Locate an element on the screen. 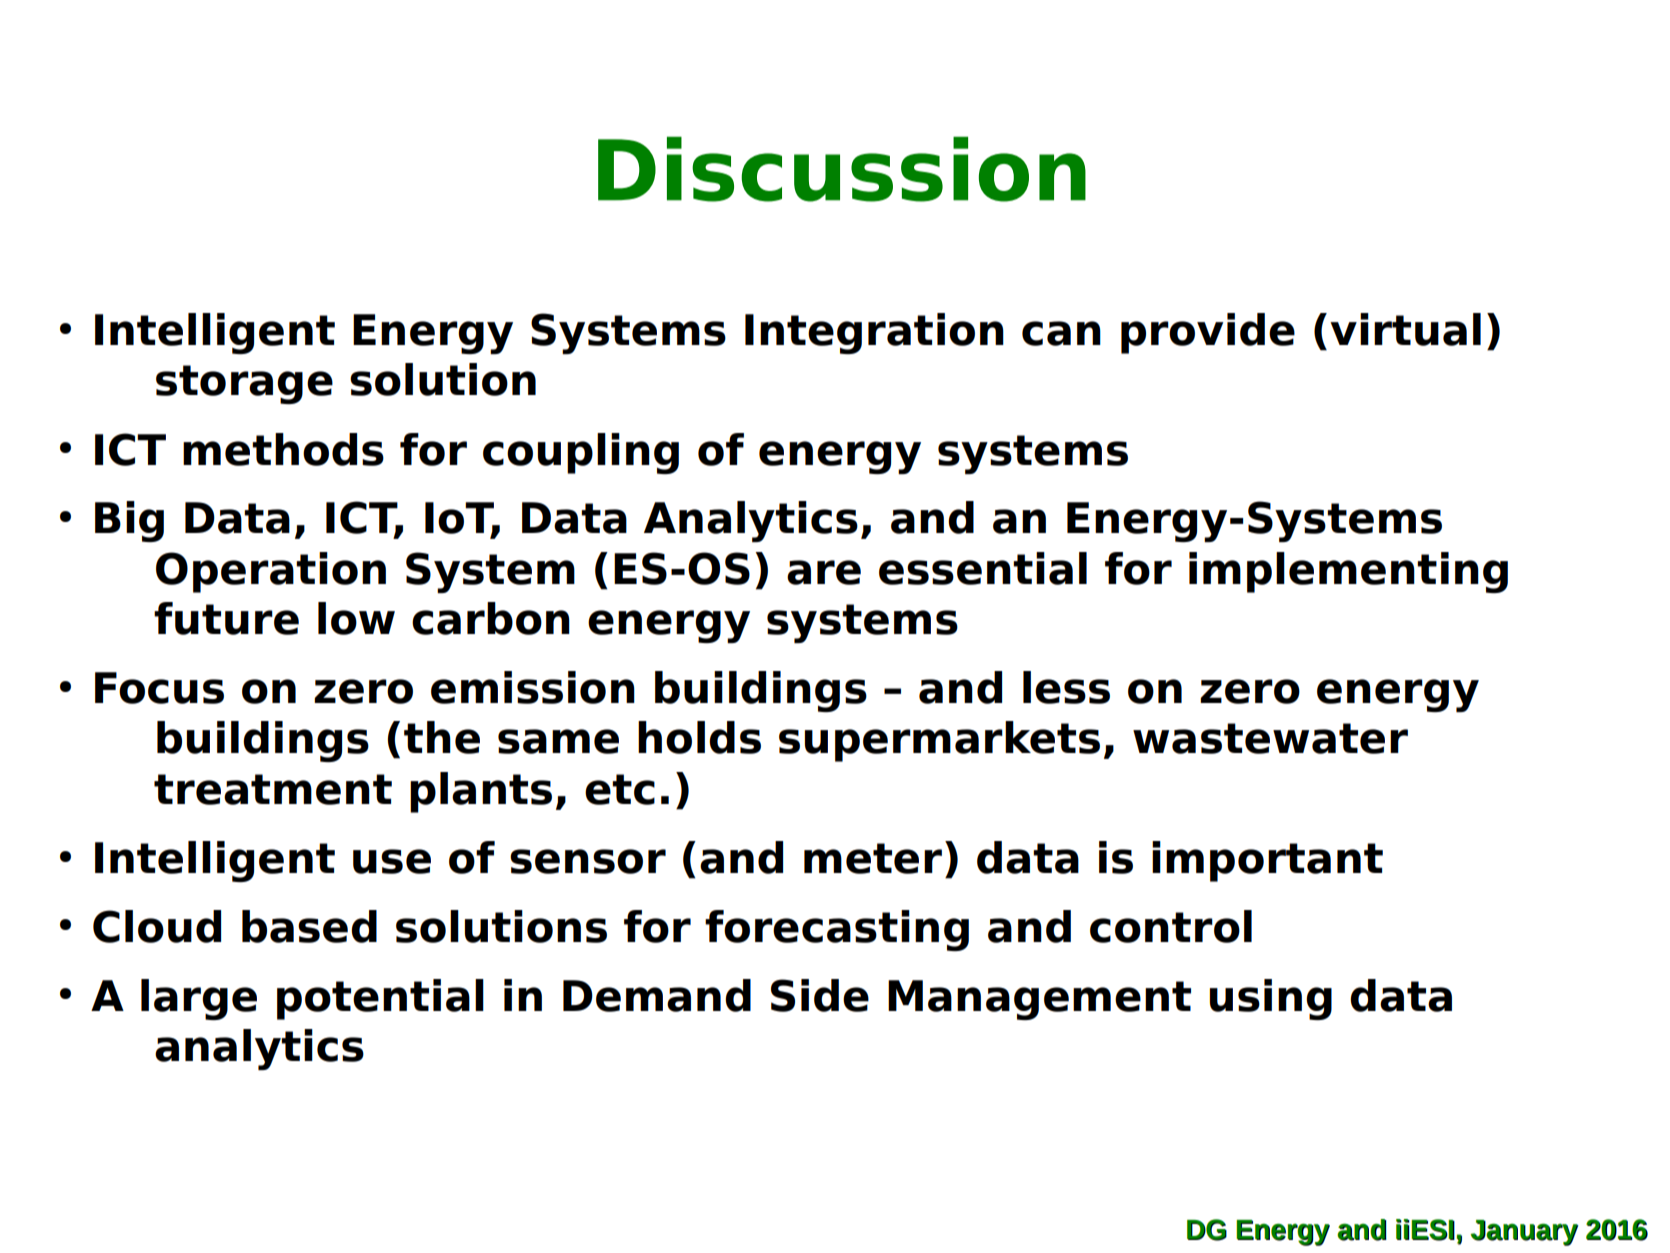 Image resolution: width=1670 pixels, height=1253 pixels. virtual is located at coordinates (1405, 329).
